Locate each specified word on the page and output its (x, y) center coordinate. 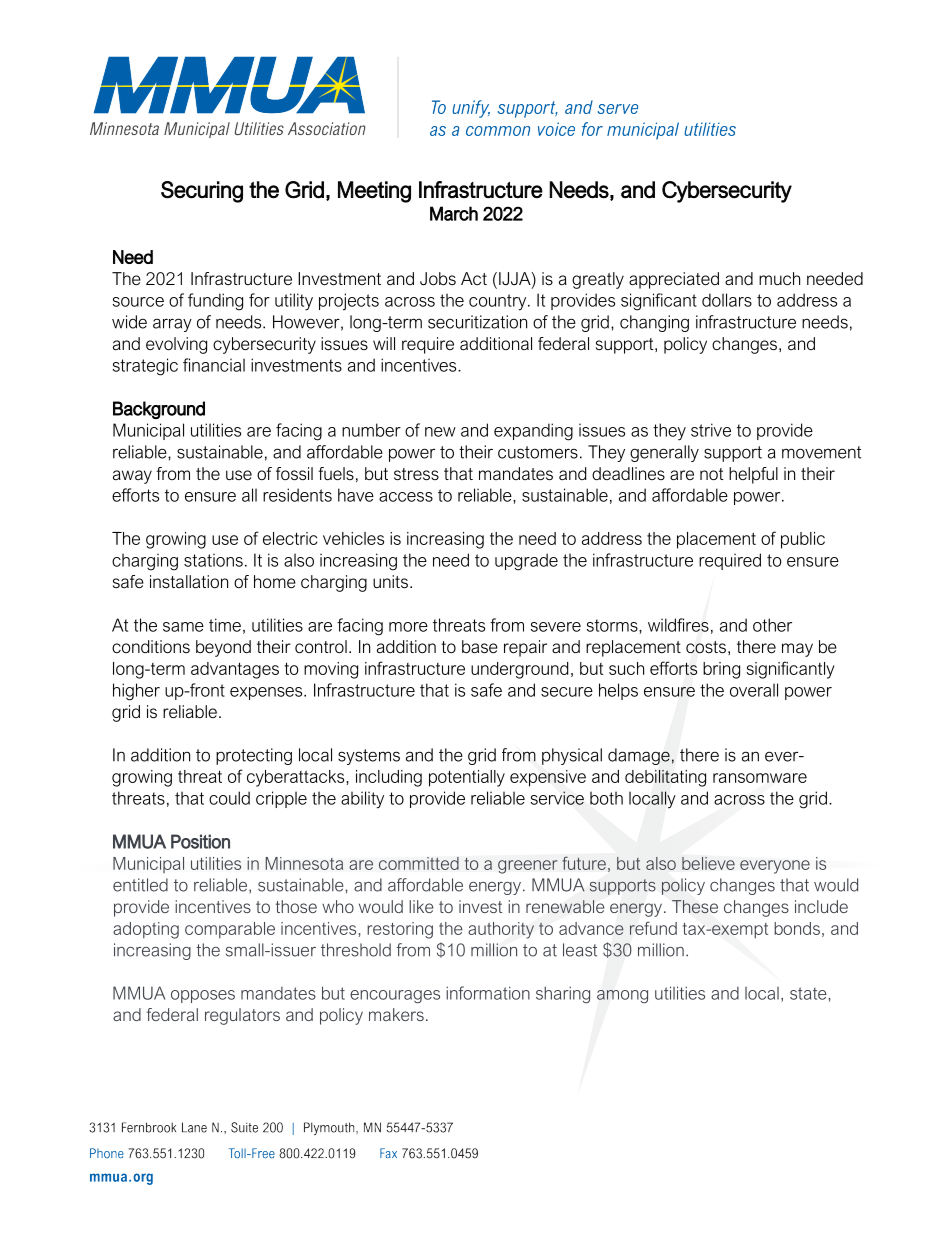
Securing (202, 192)
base (480, 647)
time (225, 625)
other (772, 625)
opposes (203, 996)
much (779, 278)
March (454, 213)
